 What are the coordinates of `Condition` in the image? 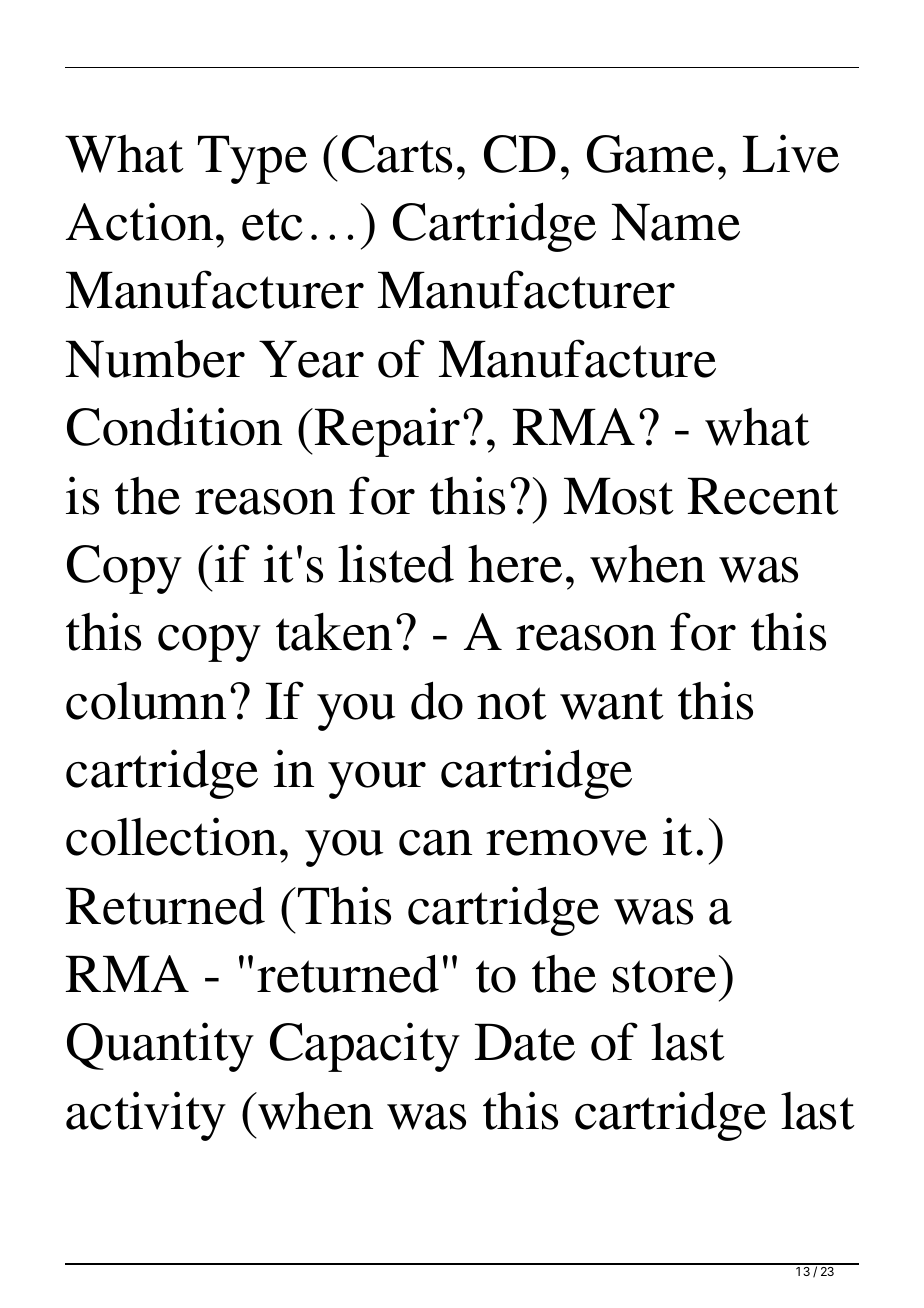 It's located at (174, 426).
